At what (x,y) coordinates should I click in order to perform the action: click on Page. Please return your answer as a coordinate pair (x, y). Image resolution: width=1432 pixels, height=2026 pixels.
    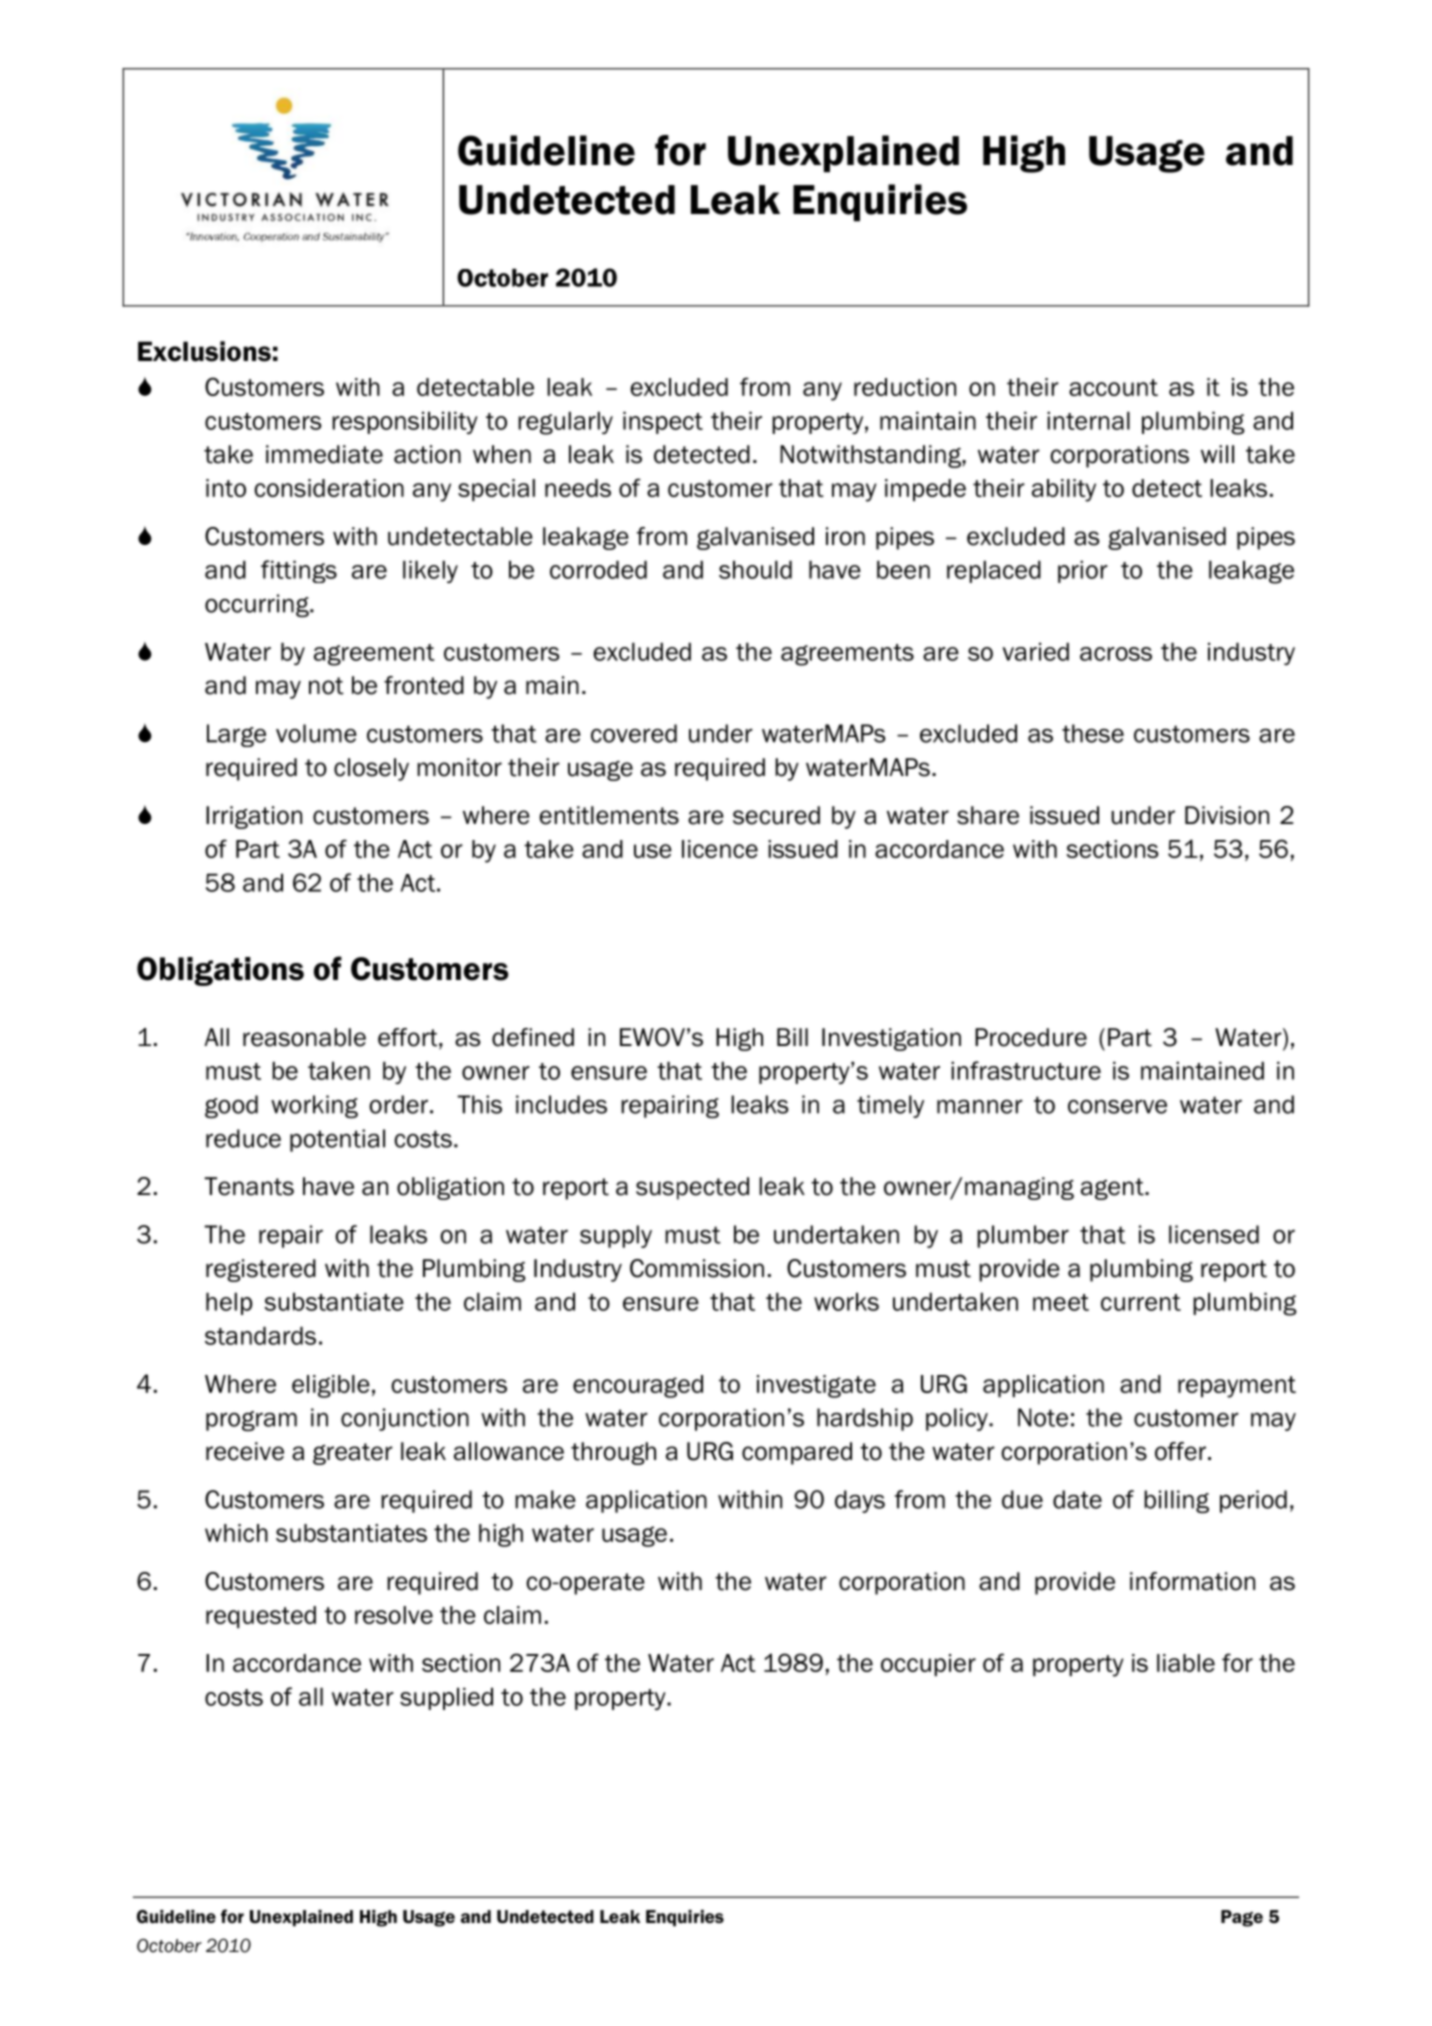
    Looking at the image, I should click on (1242, 1918).
